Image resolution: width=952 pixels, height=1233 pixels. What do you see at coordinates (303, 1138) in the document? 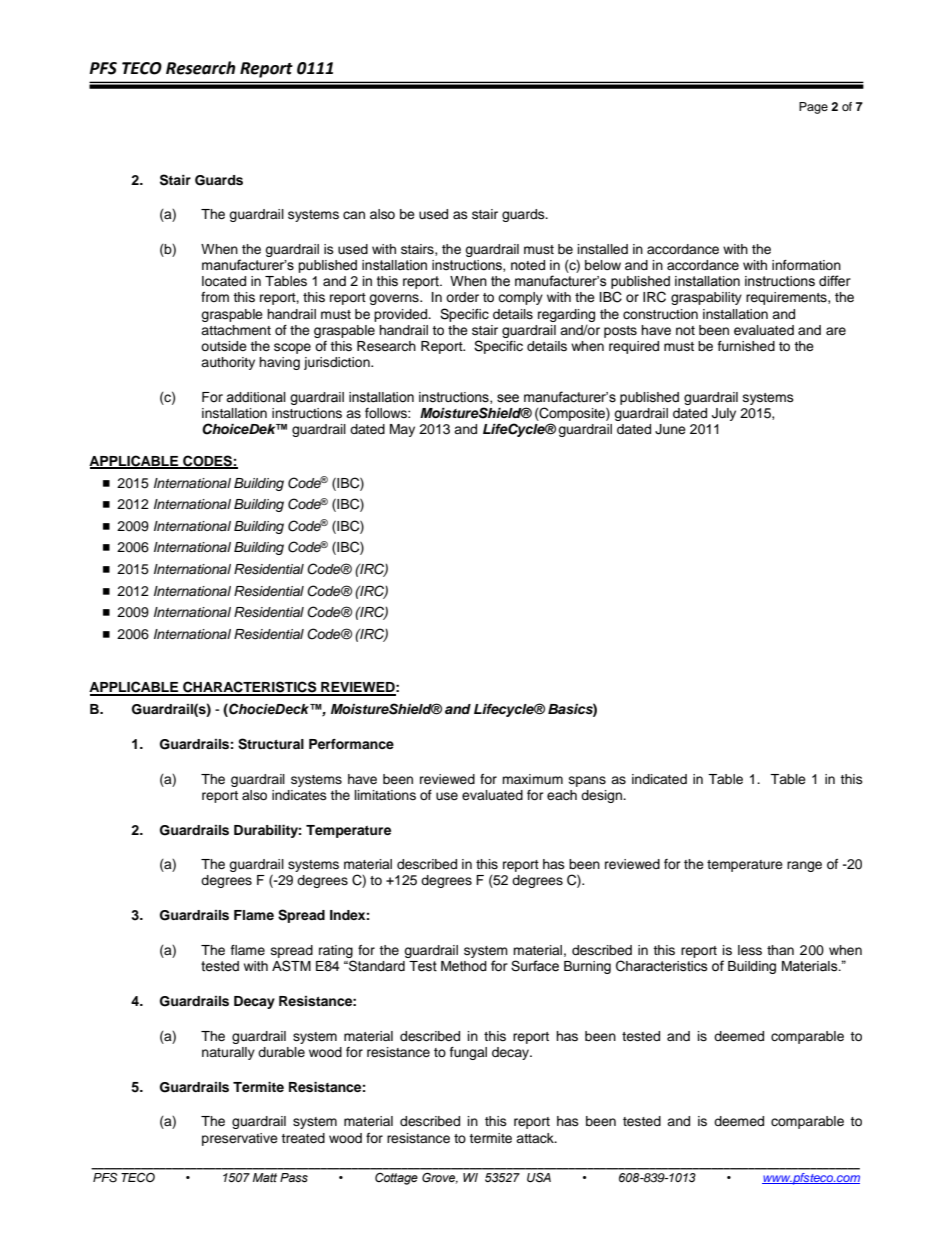
I see `treated` at bounding box center [303, 1138].
